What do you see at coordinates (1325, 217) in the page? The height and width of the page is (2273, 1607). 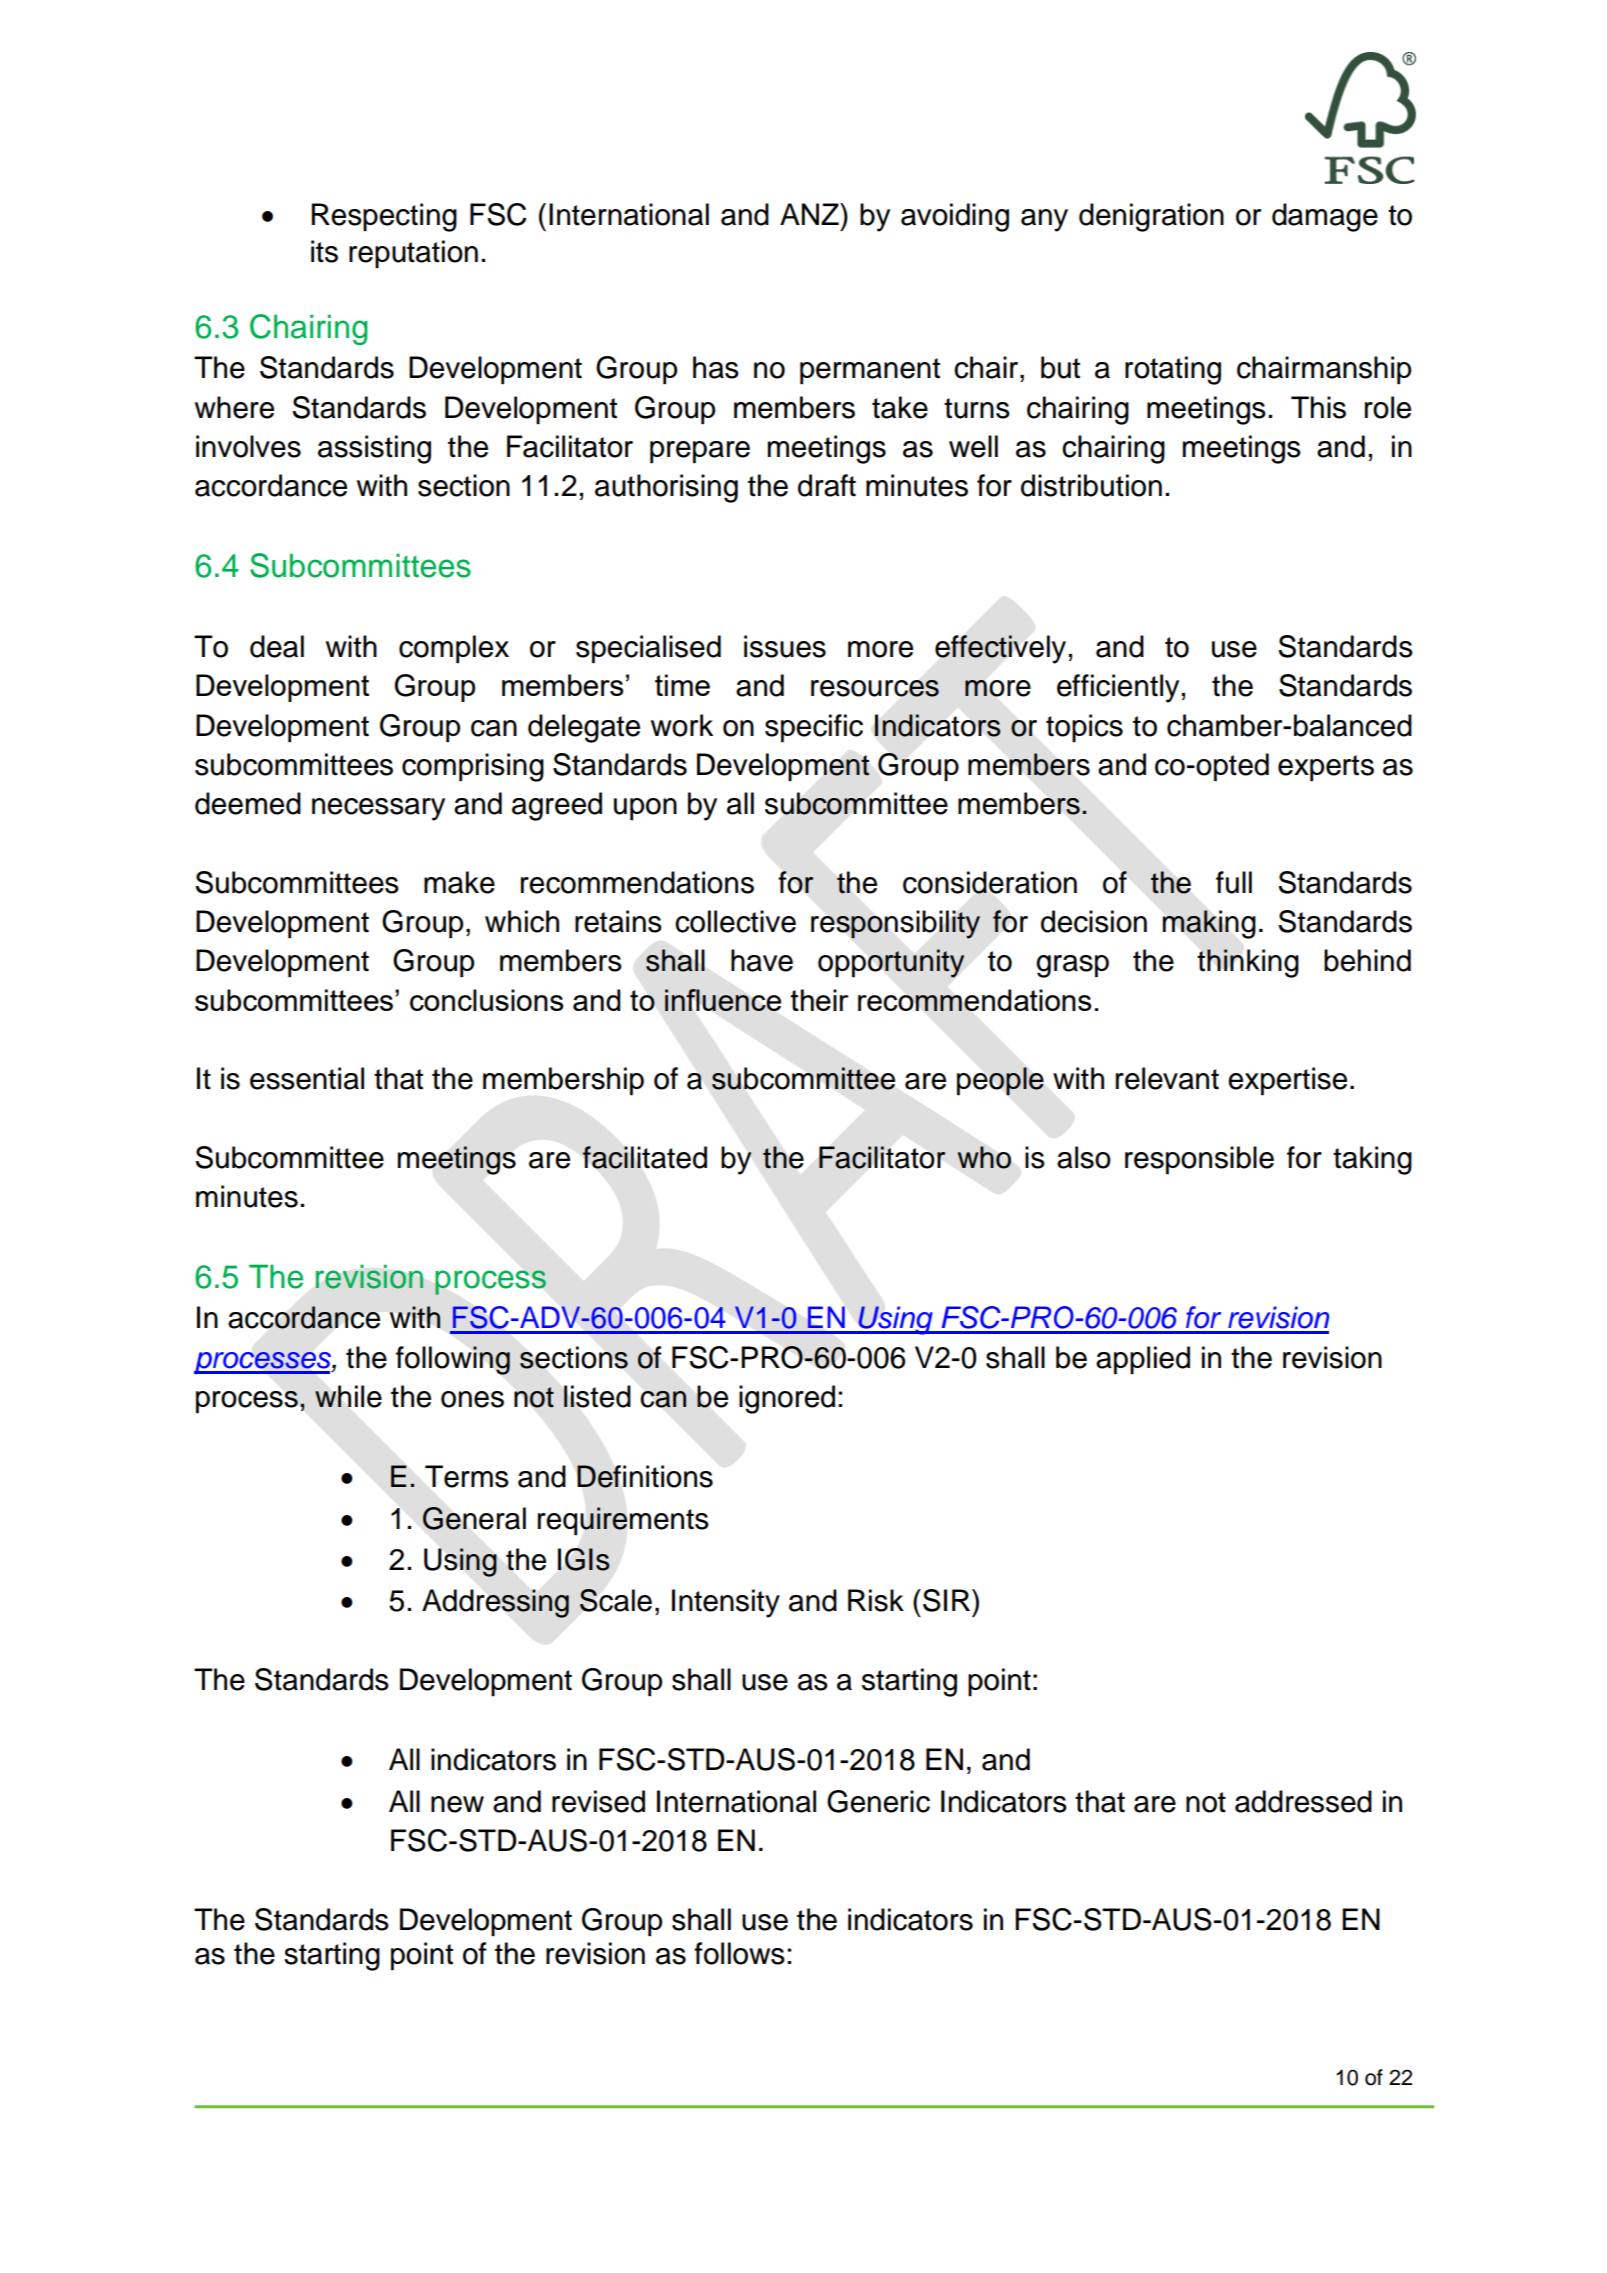 I see `damage` at bounding box center [1325, 217].
